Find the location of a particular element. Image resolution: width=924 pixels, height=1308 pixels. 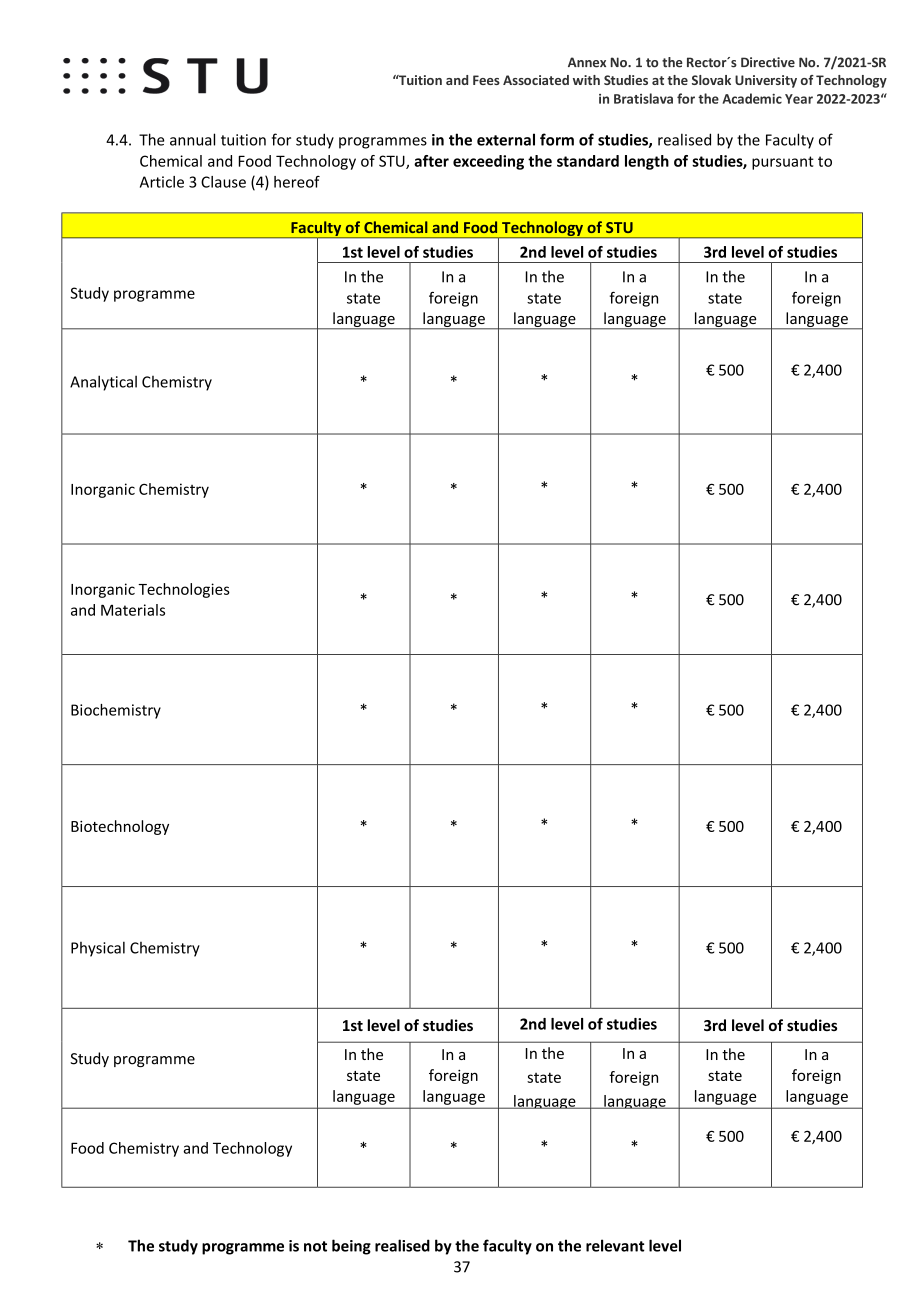

annual is located at coordinates (192, 139).
